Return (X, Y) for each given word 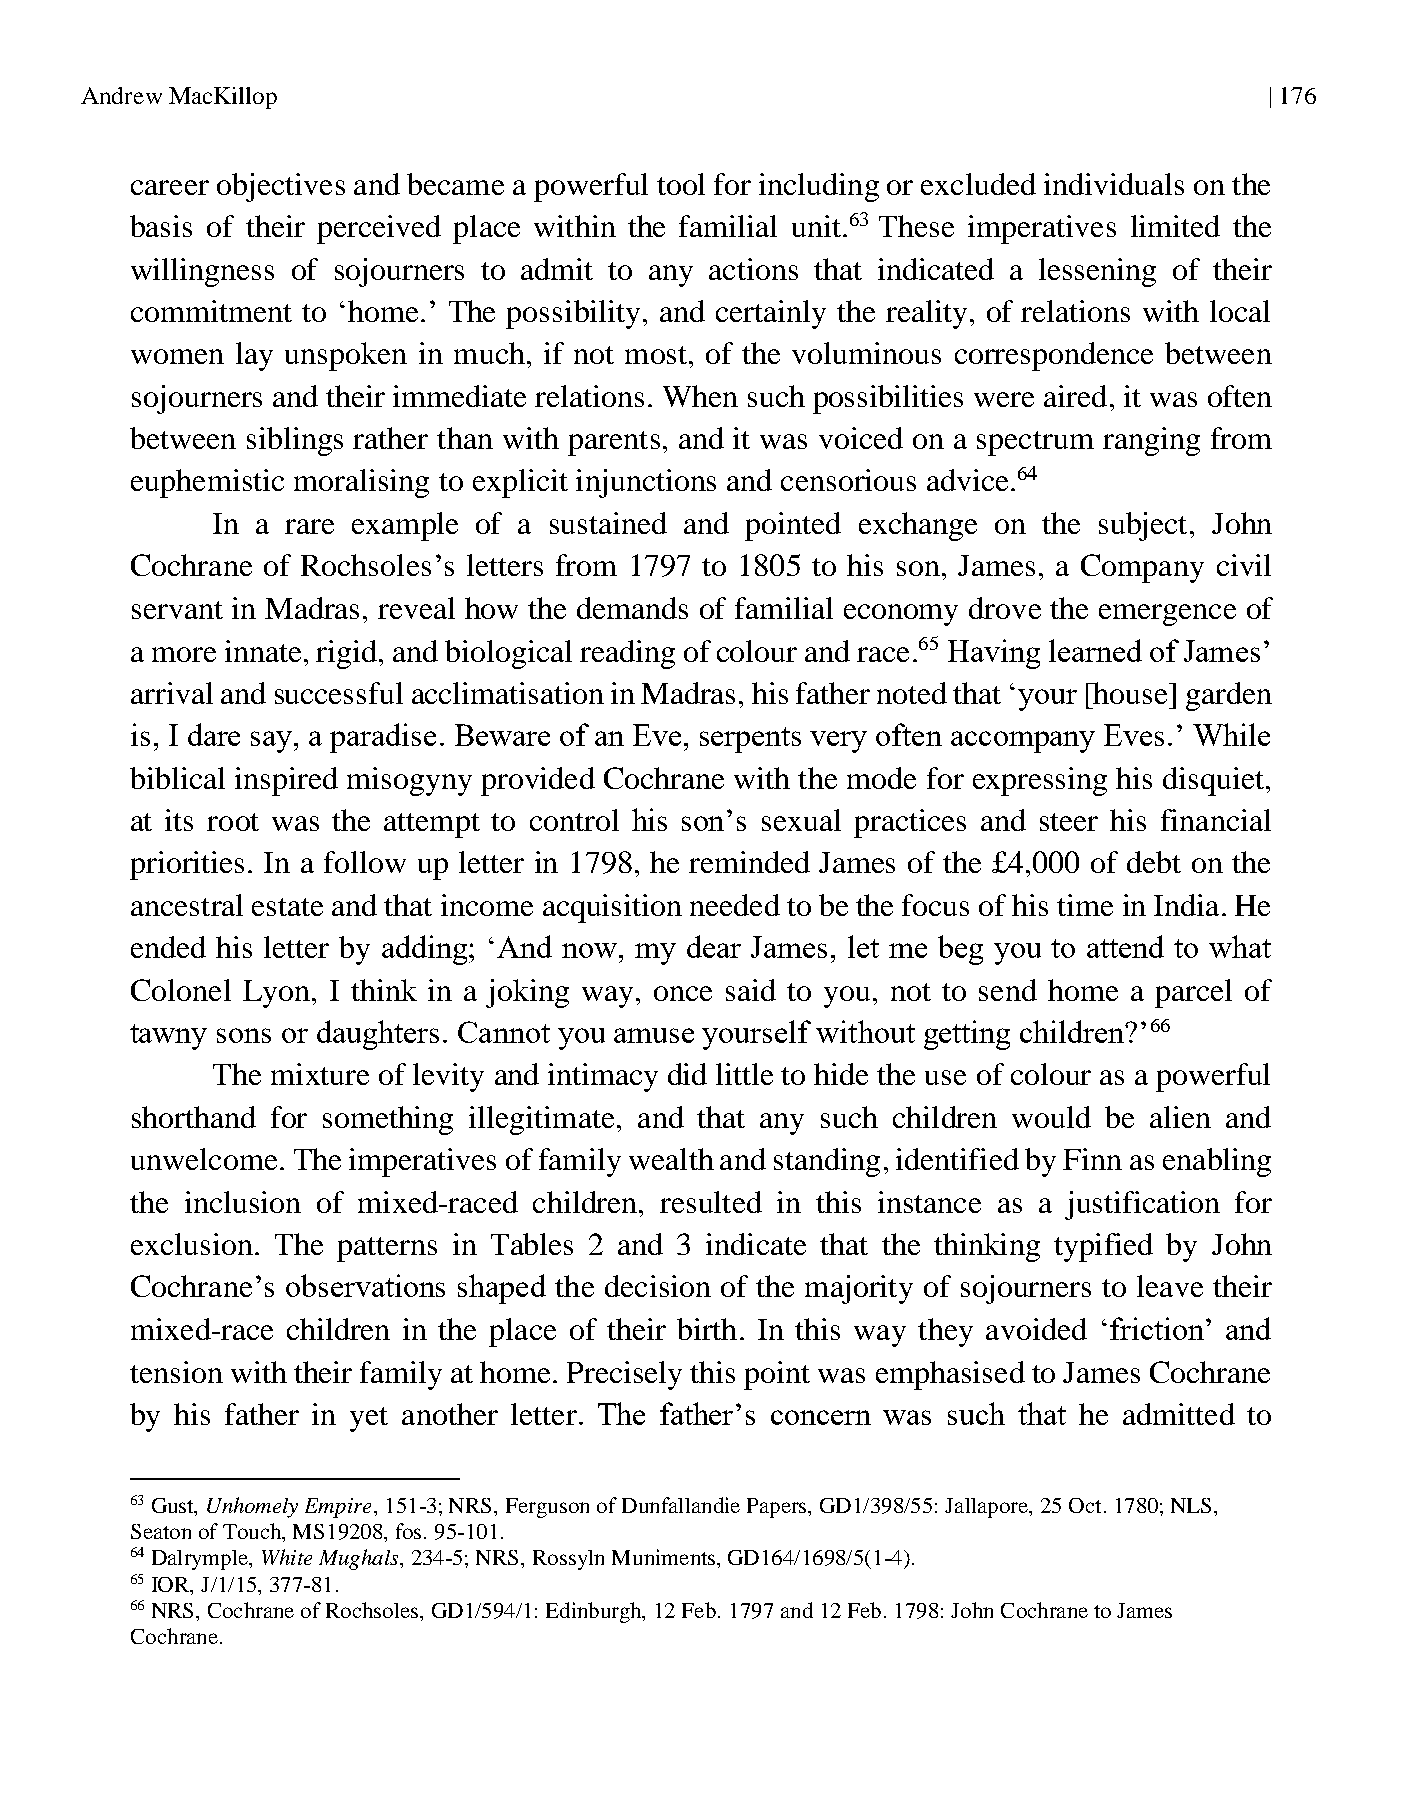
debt (1154, 862)
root (233, 822)
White (287, 1557)
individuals (1114, 184)
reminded (749, 862)
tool (681, 184)
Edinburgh (595, 1612)
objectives (281, 187)
